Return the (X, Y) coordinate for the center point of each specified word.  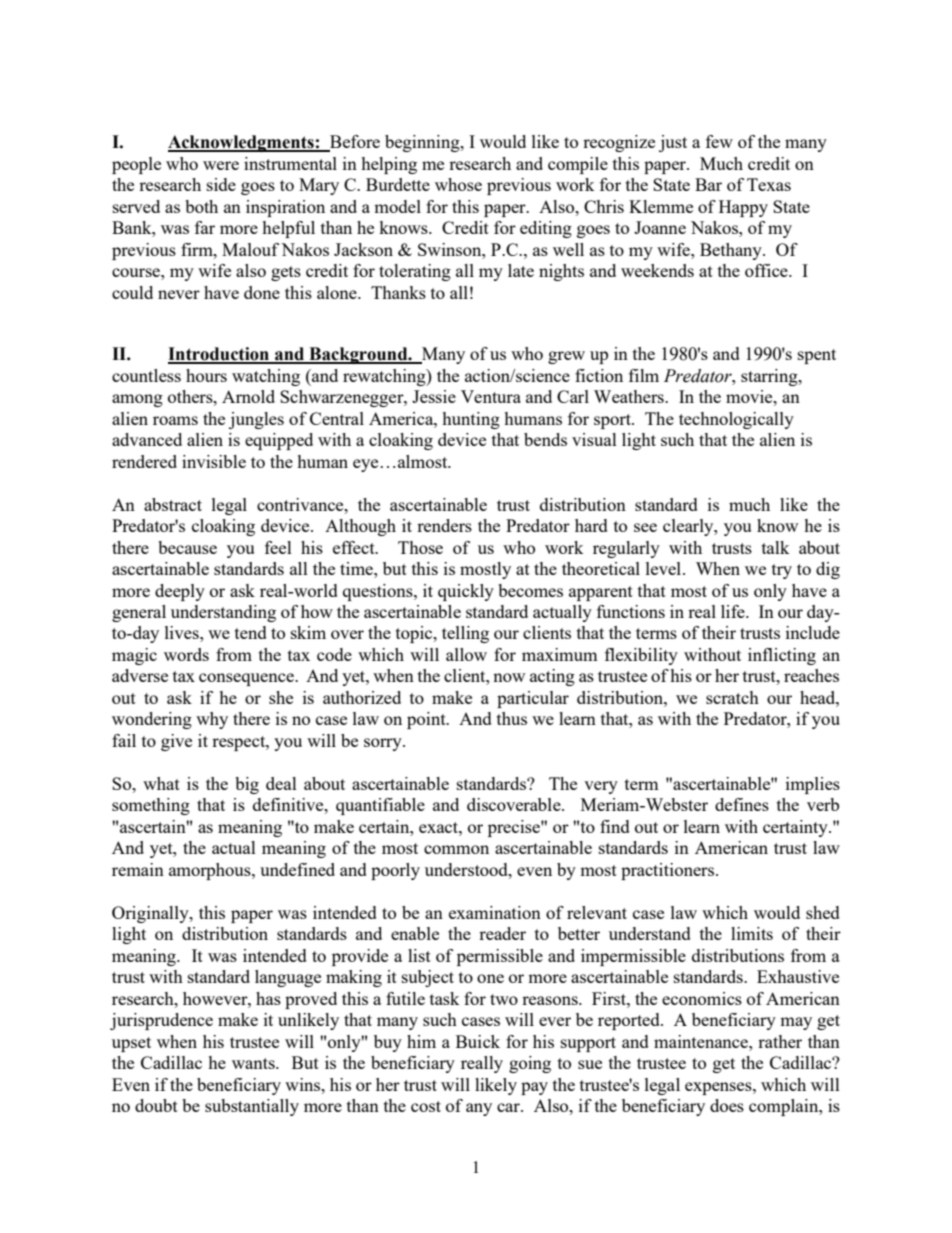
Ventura (491, 396)
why (212, 720)
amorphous (211, 871)
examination (495, 912)
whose (458, 184)
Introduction (220, 355)
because (187, 547)
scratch (732, 697)
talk (776, 547)
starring (770, 377)
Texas (769, 184)
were (221, 165)
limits (752, 933)
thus (512, 718)
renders (444, 525)
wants (254, 1063)
